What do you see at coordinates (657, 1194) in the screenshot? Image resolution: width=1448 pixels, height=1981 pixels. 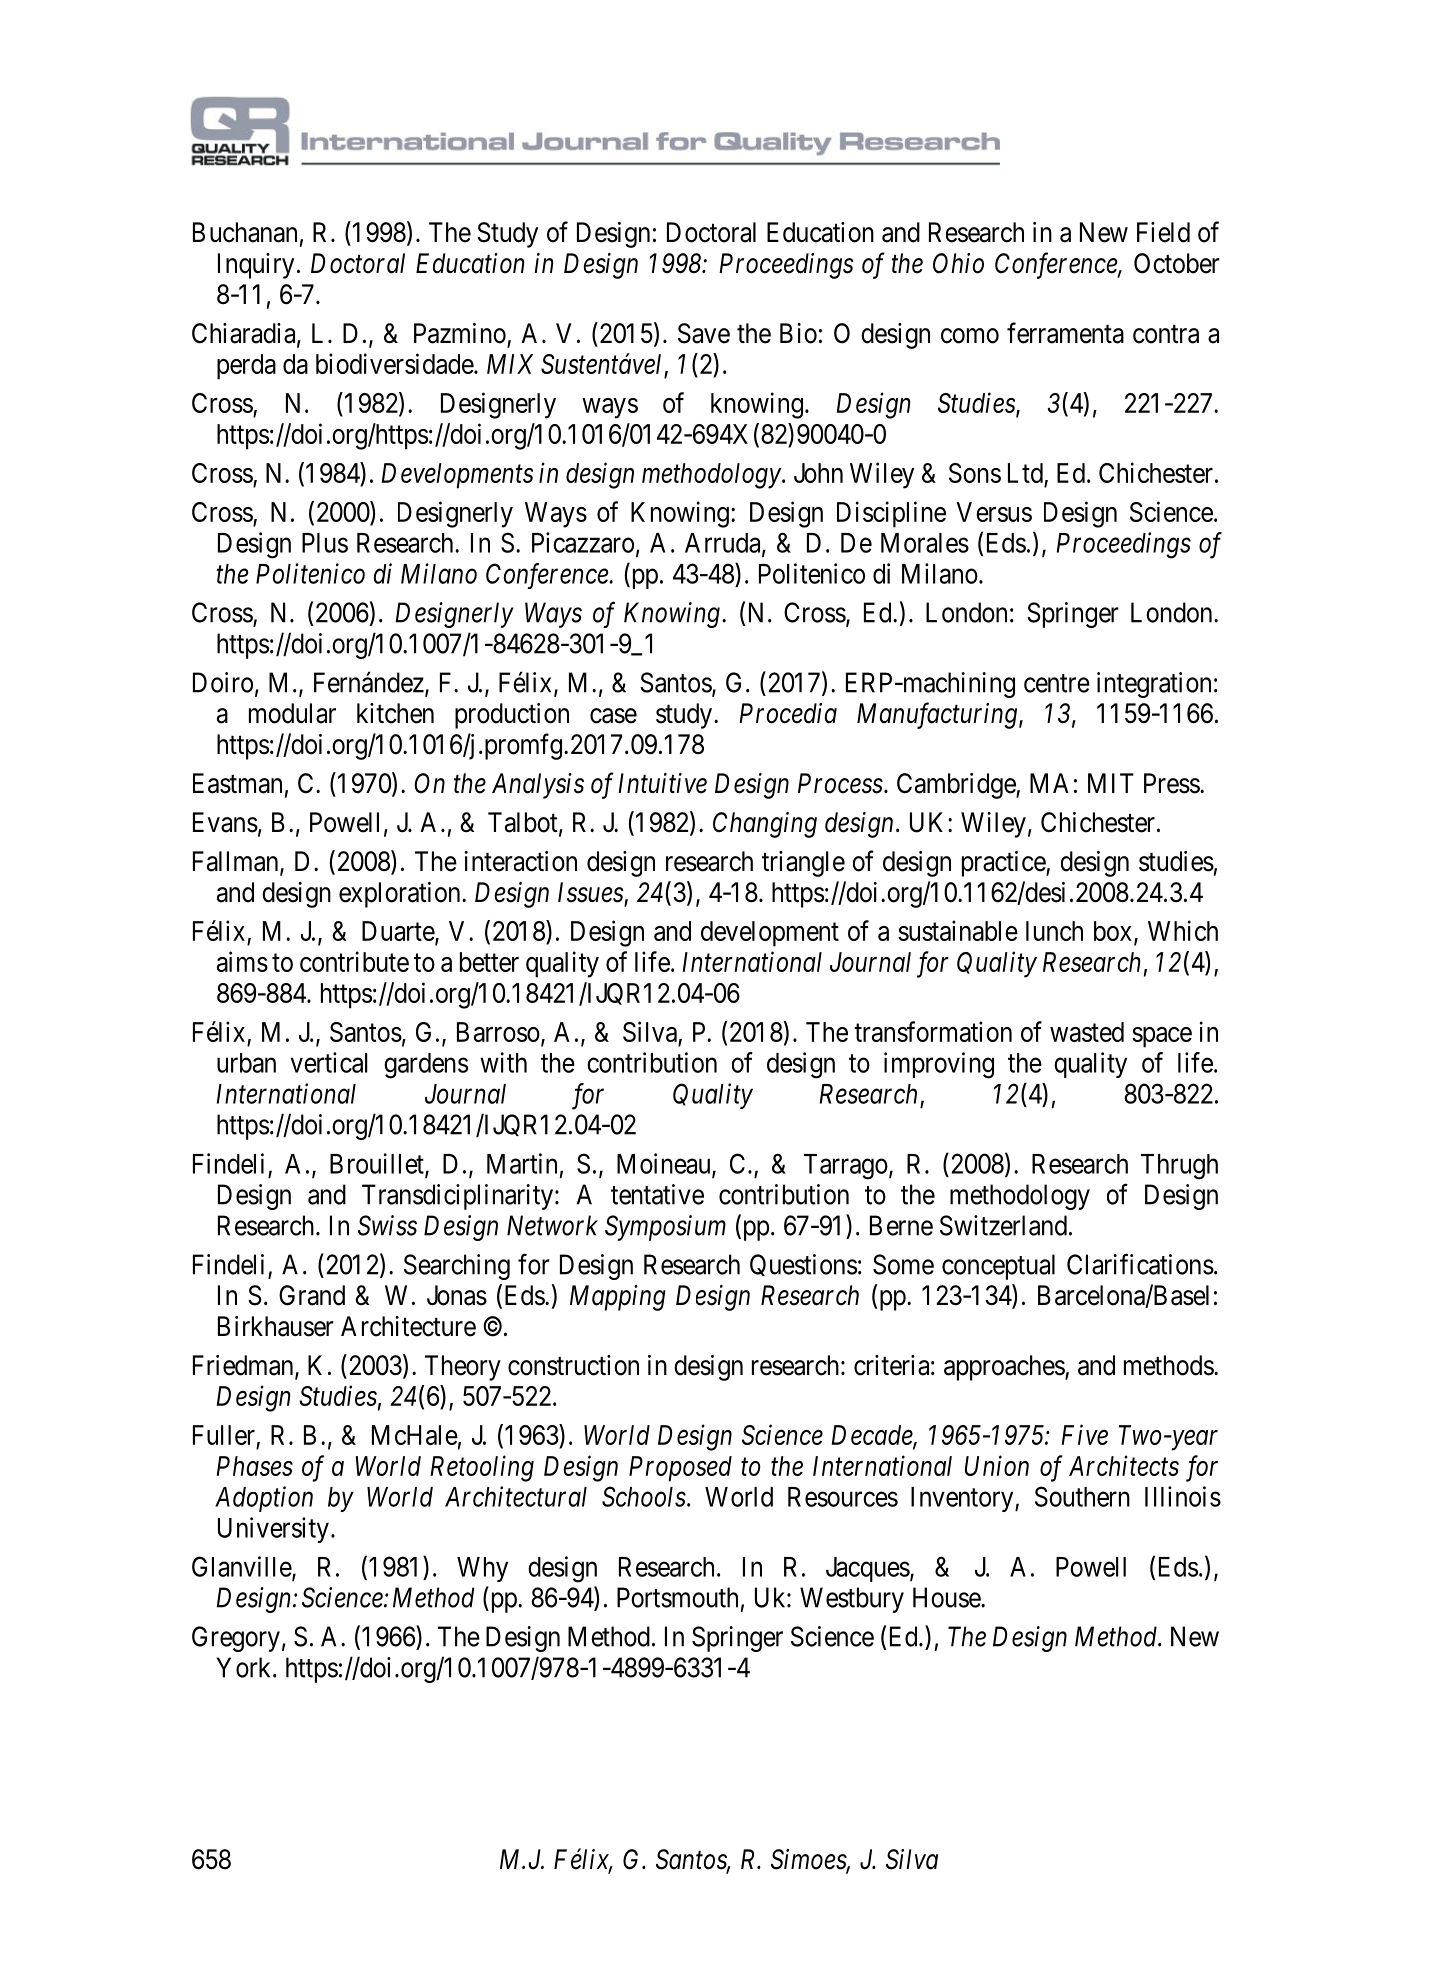 I see `tentative` at bounding box center [657, 1194].
